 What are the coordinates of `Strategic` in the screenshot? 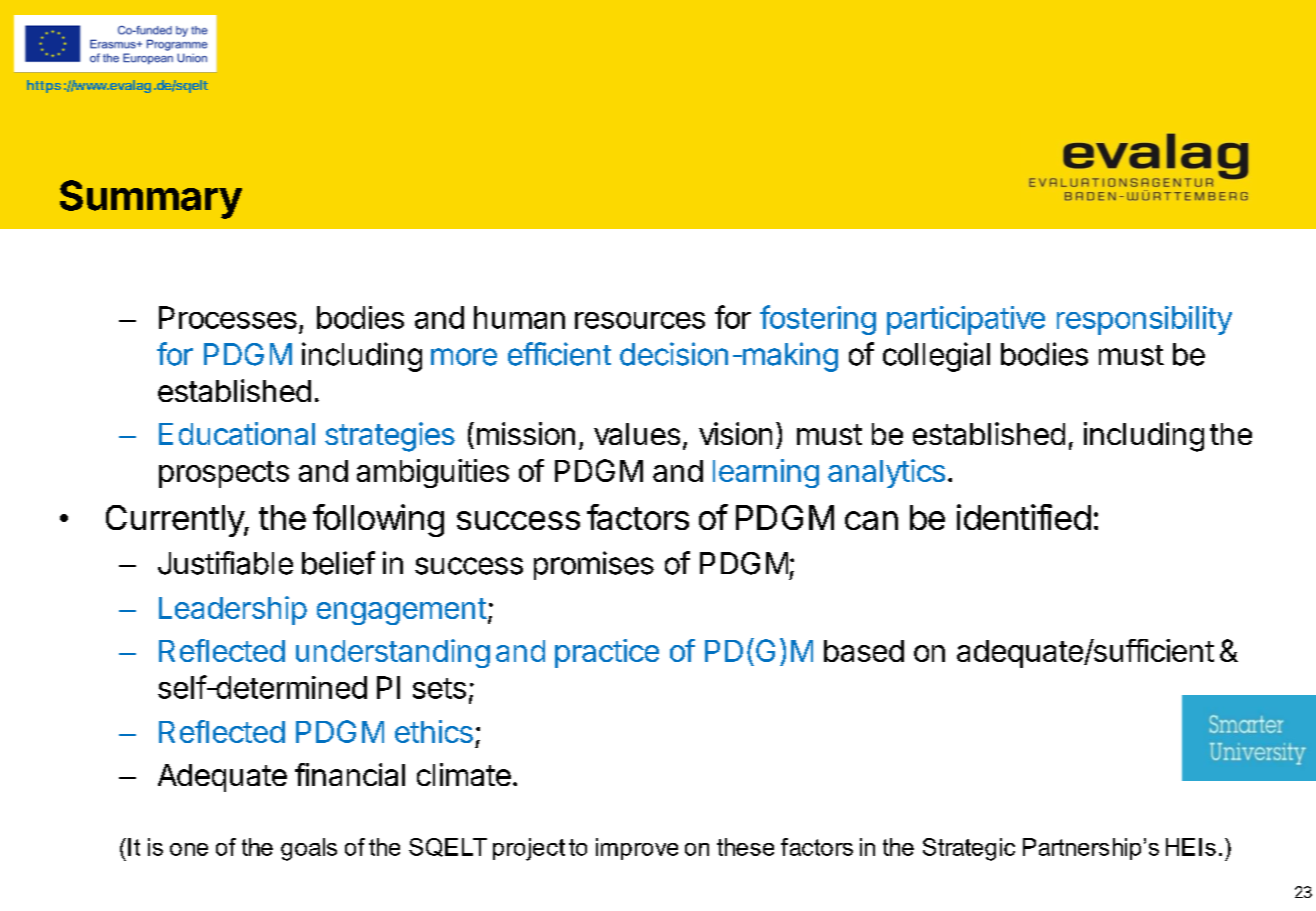 It's located at (969, 849).
